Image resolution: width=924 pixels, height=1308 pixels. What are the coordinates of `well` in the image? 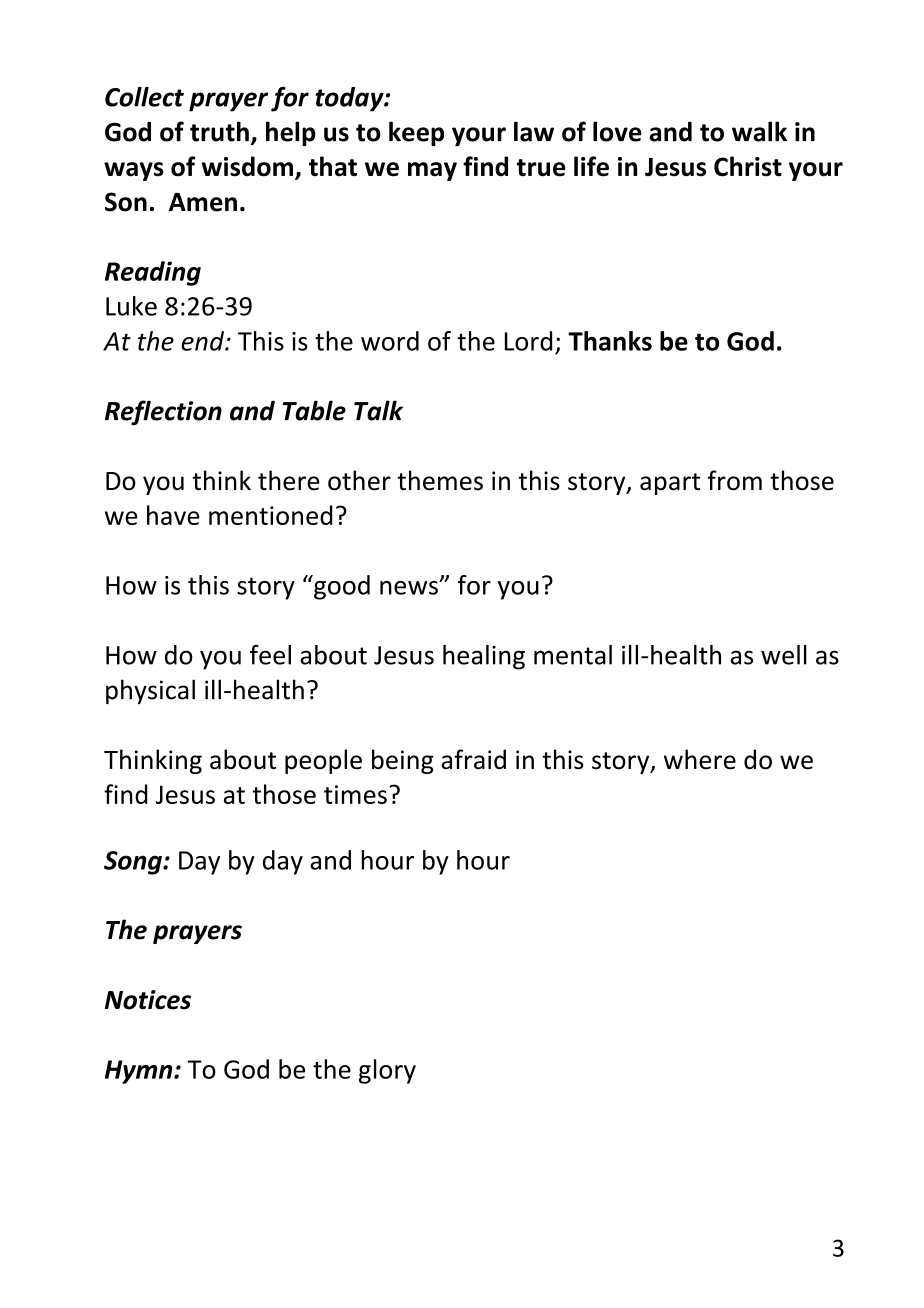 It's located at (784, 655).
